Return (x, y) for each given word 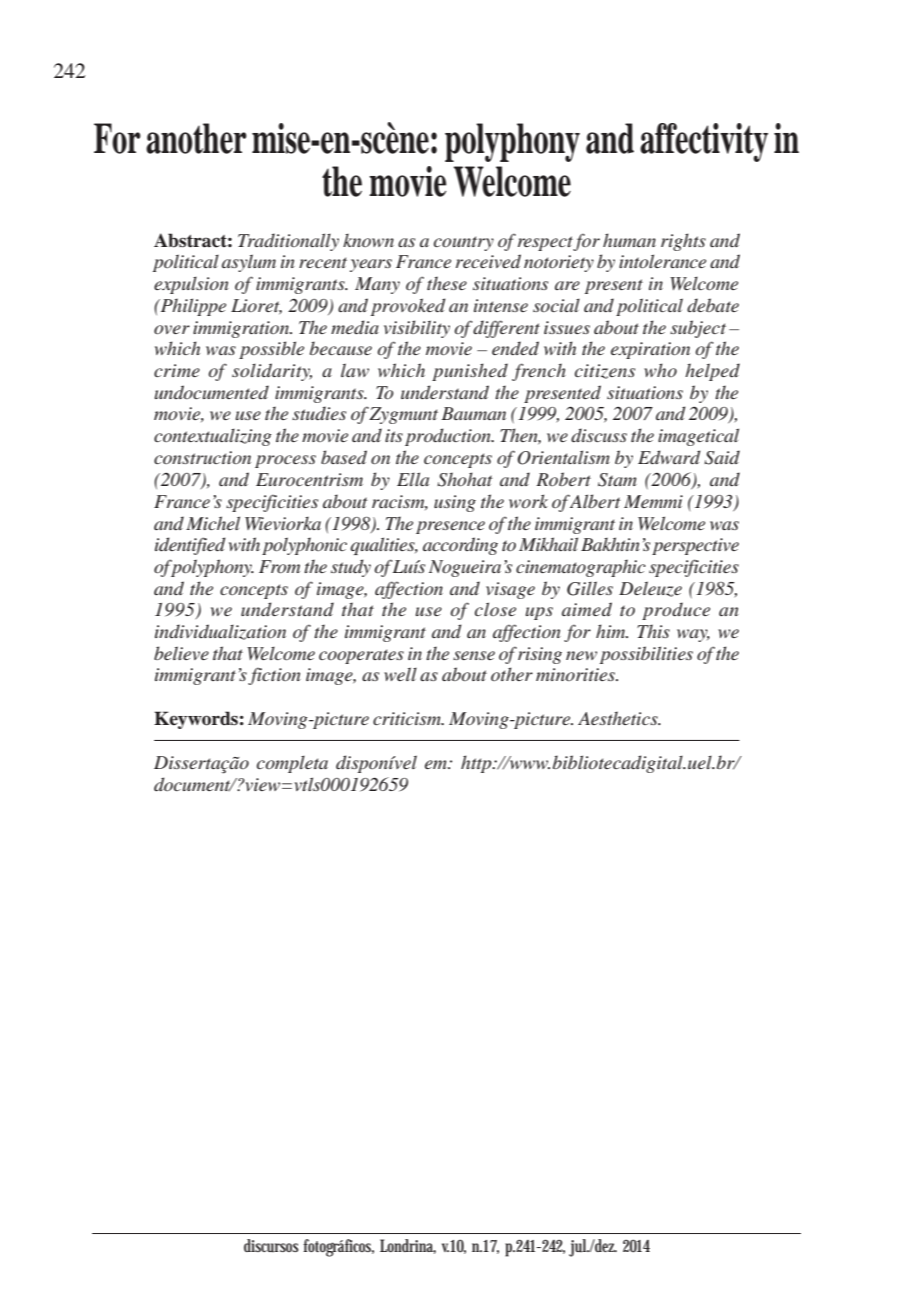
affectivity (704, 142)
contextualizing (213, 437)
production (449, 437)
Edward (669, 457)
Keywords (196, 720)
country (464, 243)
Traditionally (288, 242)
